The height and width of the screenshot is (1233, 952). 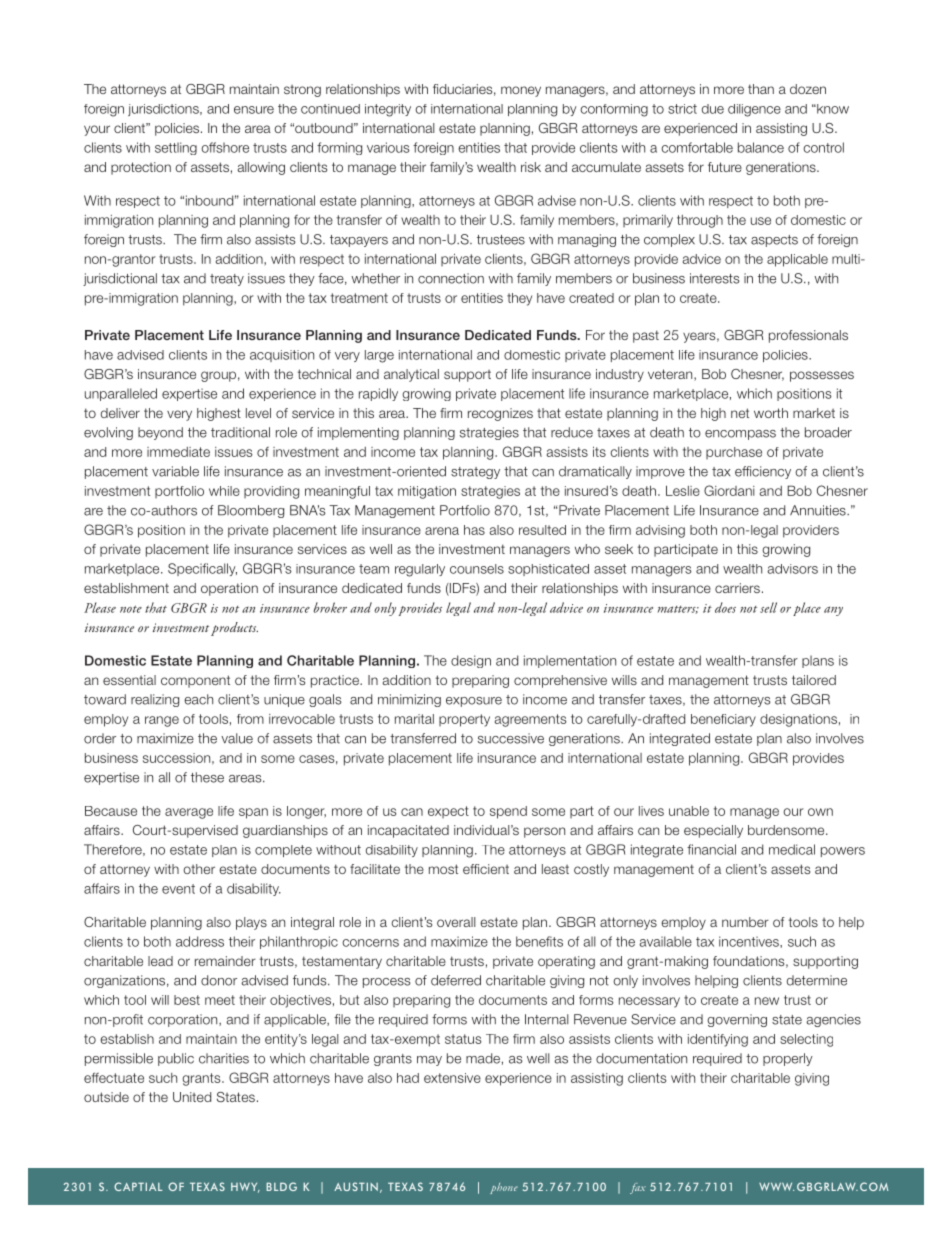 What do you see at coordinates (750, 941) in the screenshot?
I see `incentives` at bounding box center [750, 941].
